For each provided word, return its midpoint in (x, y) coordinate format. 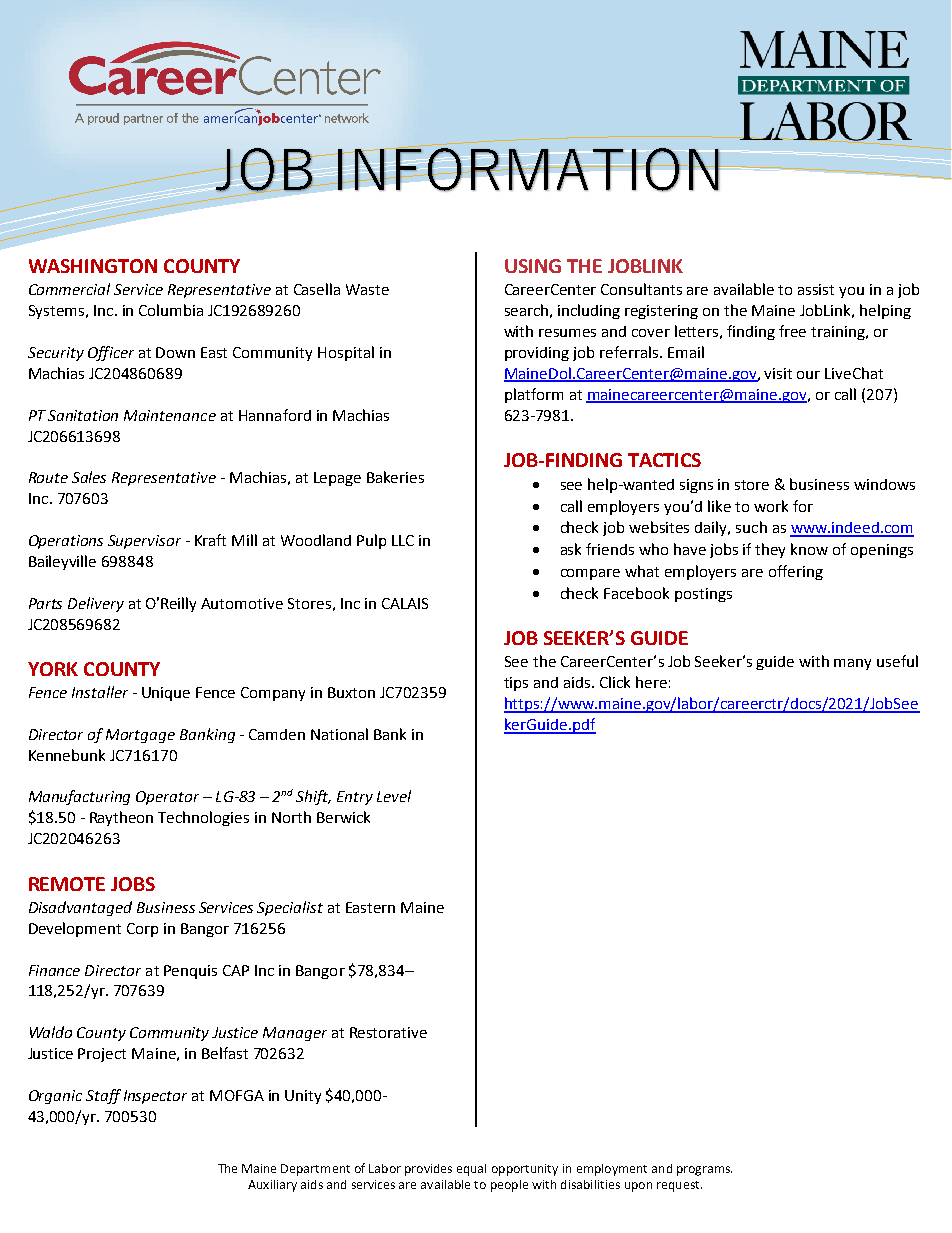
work (771, 506)
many (852, 664)
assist (816, 289)
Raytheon (121, 818)
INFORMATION (528, 168)
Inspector (155, 1097)
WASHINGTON (93, 266)
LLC (403, 540)
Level (394, 796)
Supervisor (144, 542)
